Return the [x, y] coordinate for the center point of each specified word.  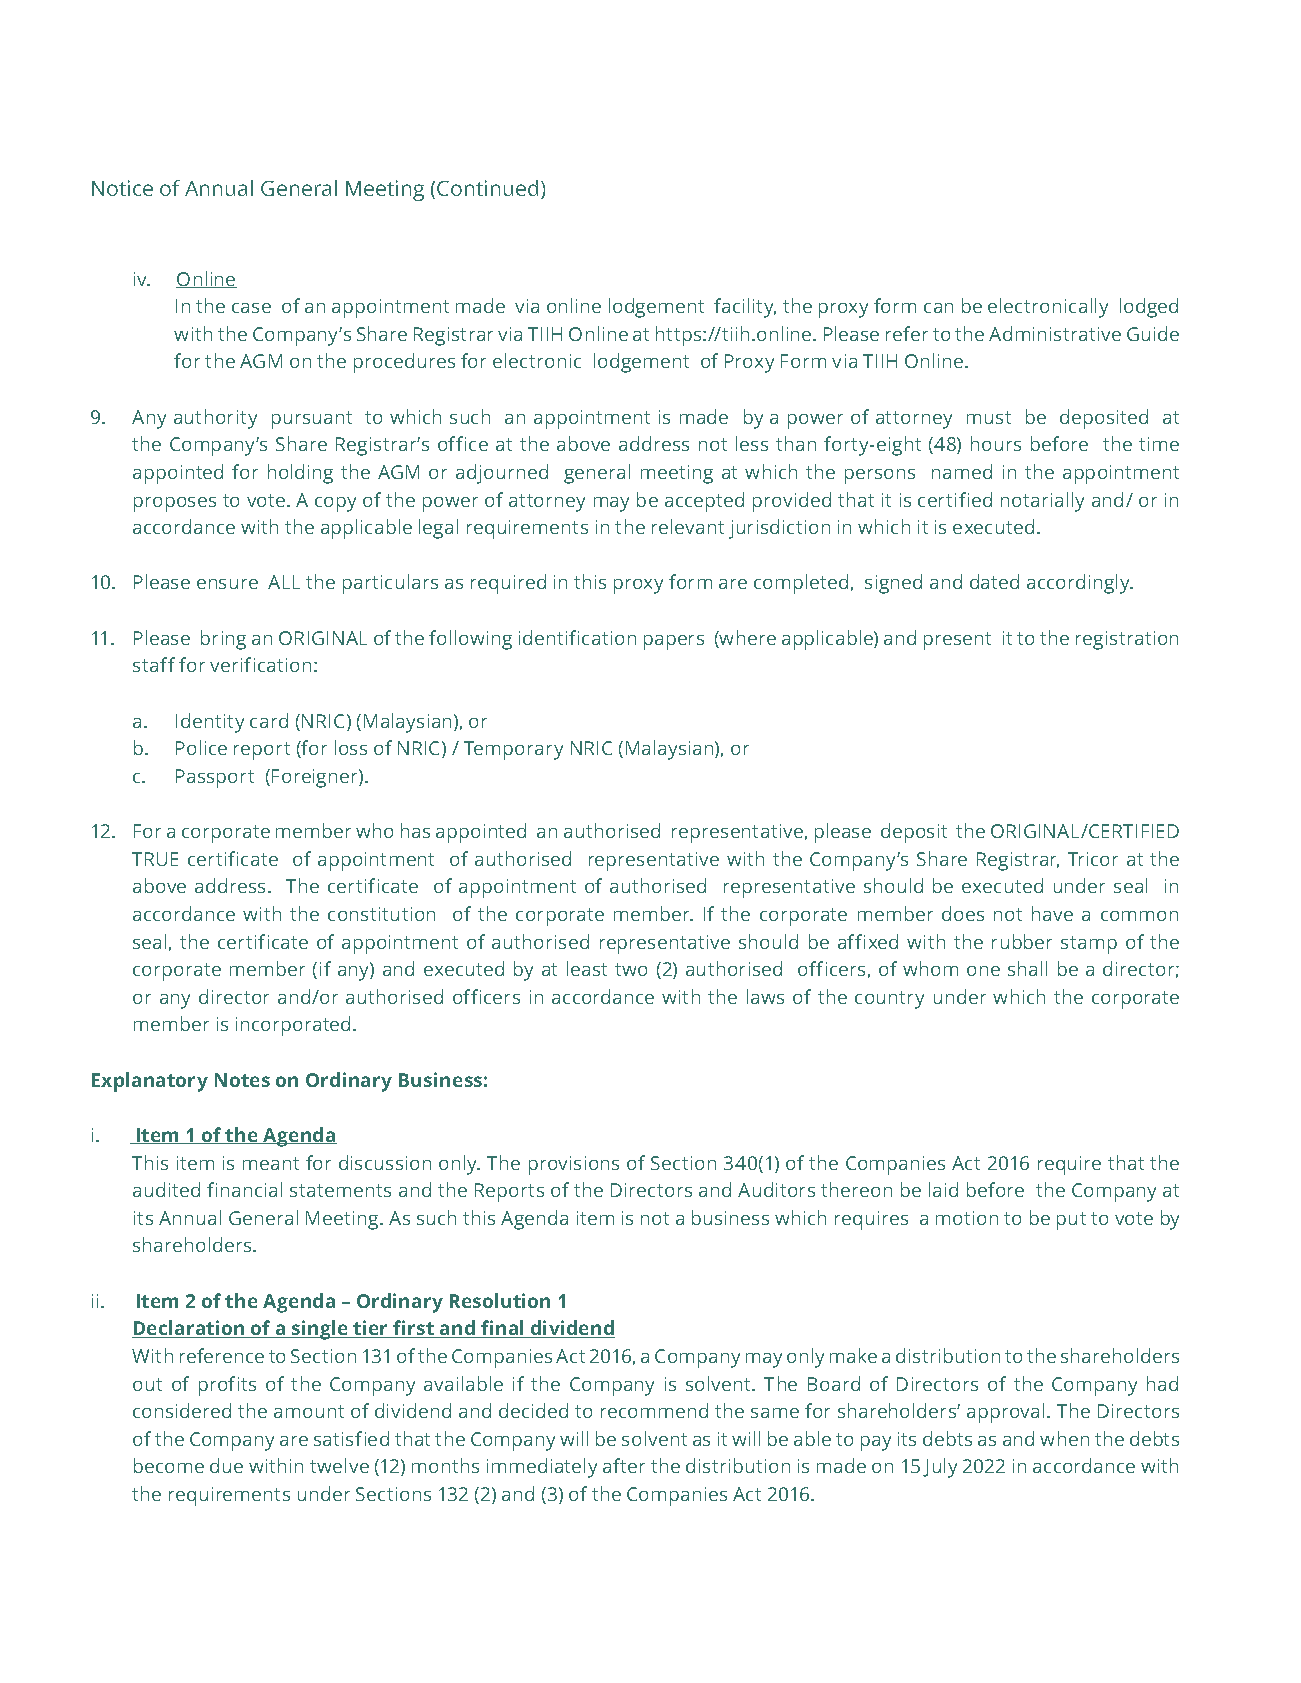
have [1052, 913]
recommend [654, 1410]
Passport [215, 778]
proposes [175, 504]
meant [271, 1163]
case [251, 308]
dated [994, 581]
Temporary [513, 750]
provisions [574, 1165]
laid [943, 1189]
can [938, 308]
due [226, 1465]
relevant [688, 526]
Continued [487, 188]
